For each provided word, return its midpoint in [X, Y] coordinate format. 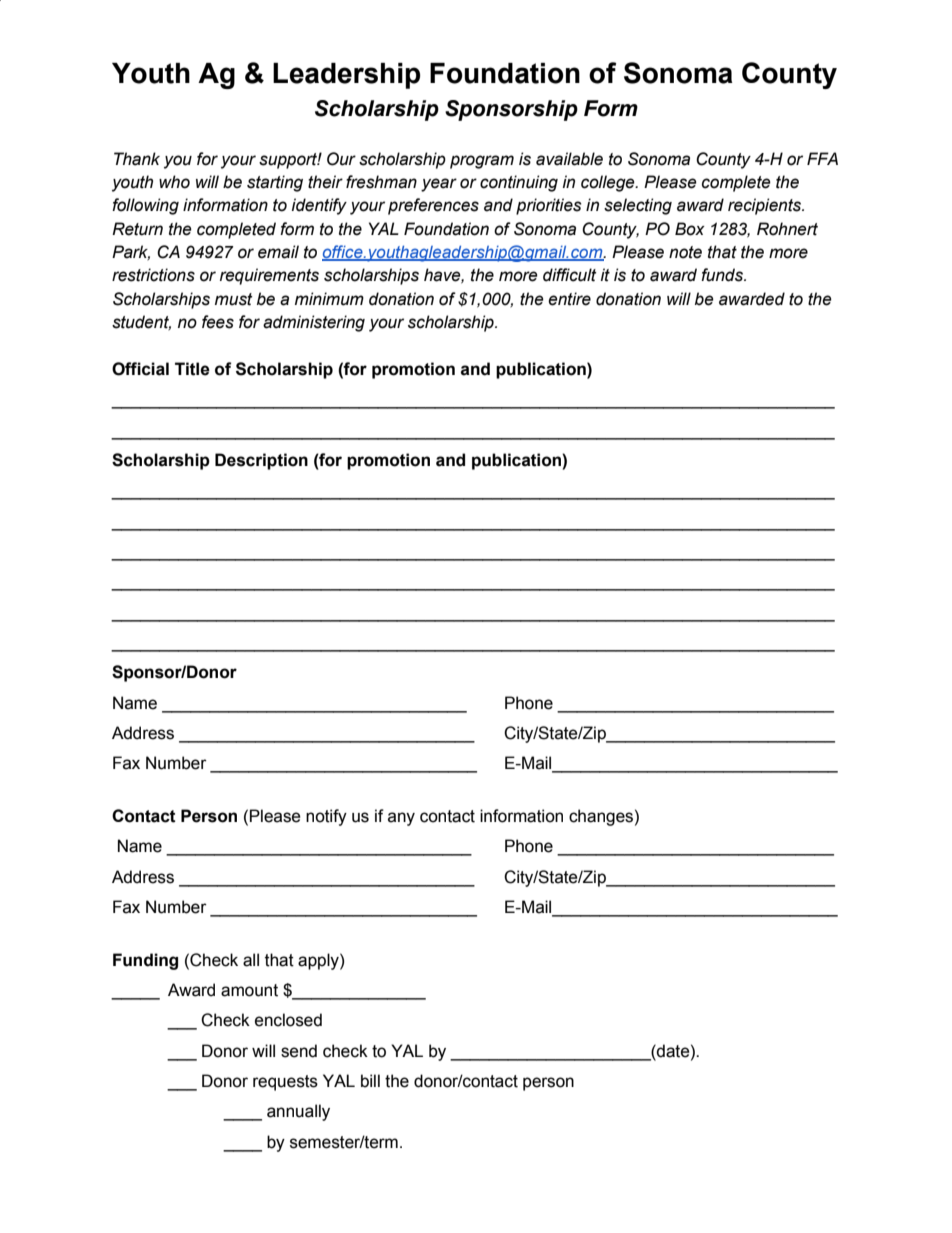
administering [314, 323]
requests [285, 1083]
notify [326, 817]
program [482, 162]
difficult [570, 275]
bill [370, 1081]
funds [723, 275]
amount [249, 990]
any [401, 819]
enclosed [288, 1020]
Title [192, 369]
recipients [766, 206]
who [174, 182]
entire [569, 299]
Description [261, 461]
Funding [145, 961]
